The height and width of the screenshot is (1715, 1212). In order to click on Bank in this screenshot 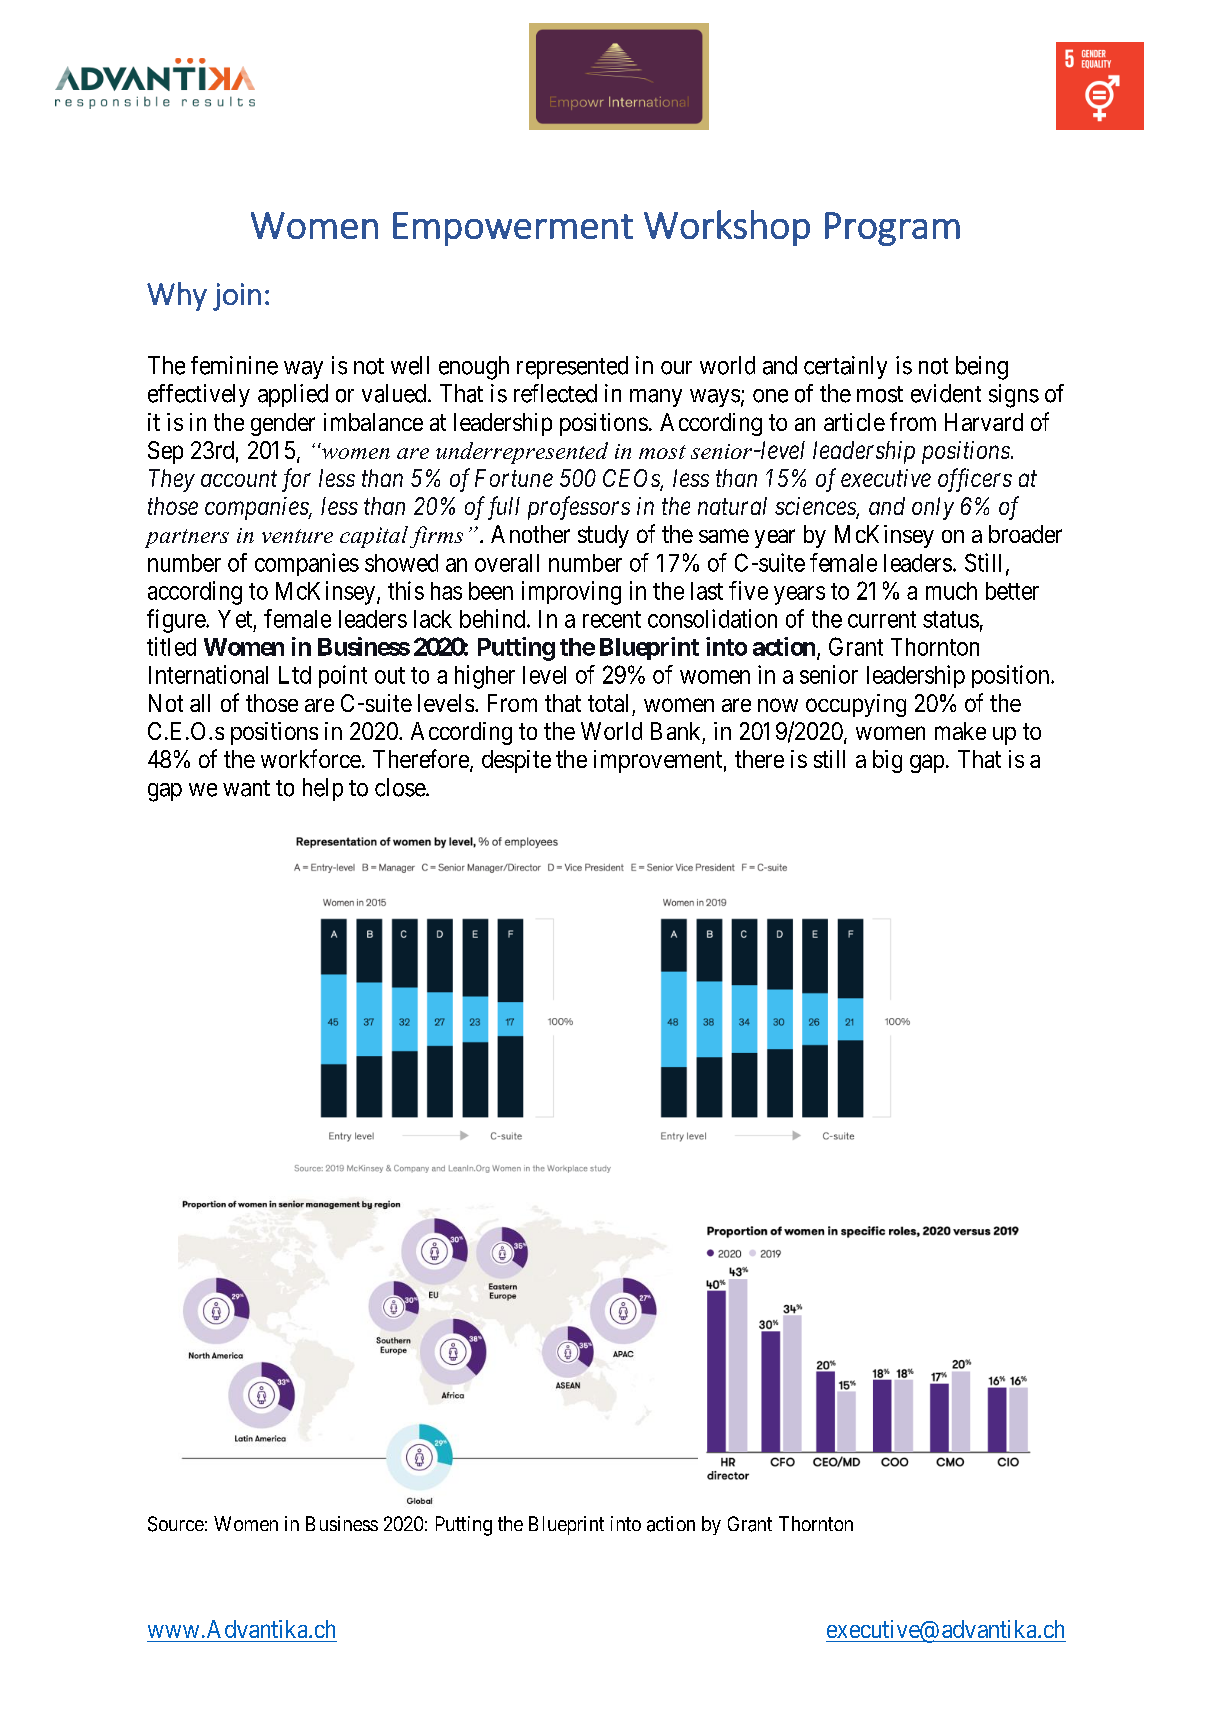, I will do `click(675, 731)`.
